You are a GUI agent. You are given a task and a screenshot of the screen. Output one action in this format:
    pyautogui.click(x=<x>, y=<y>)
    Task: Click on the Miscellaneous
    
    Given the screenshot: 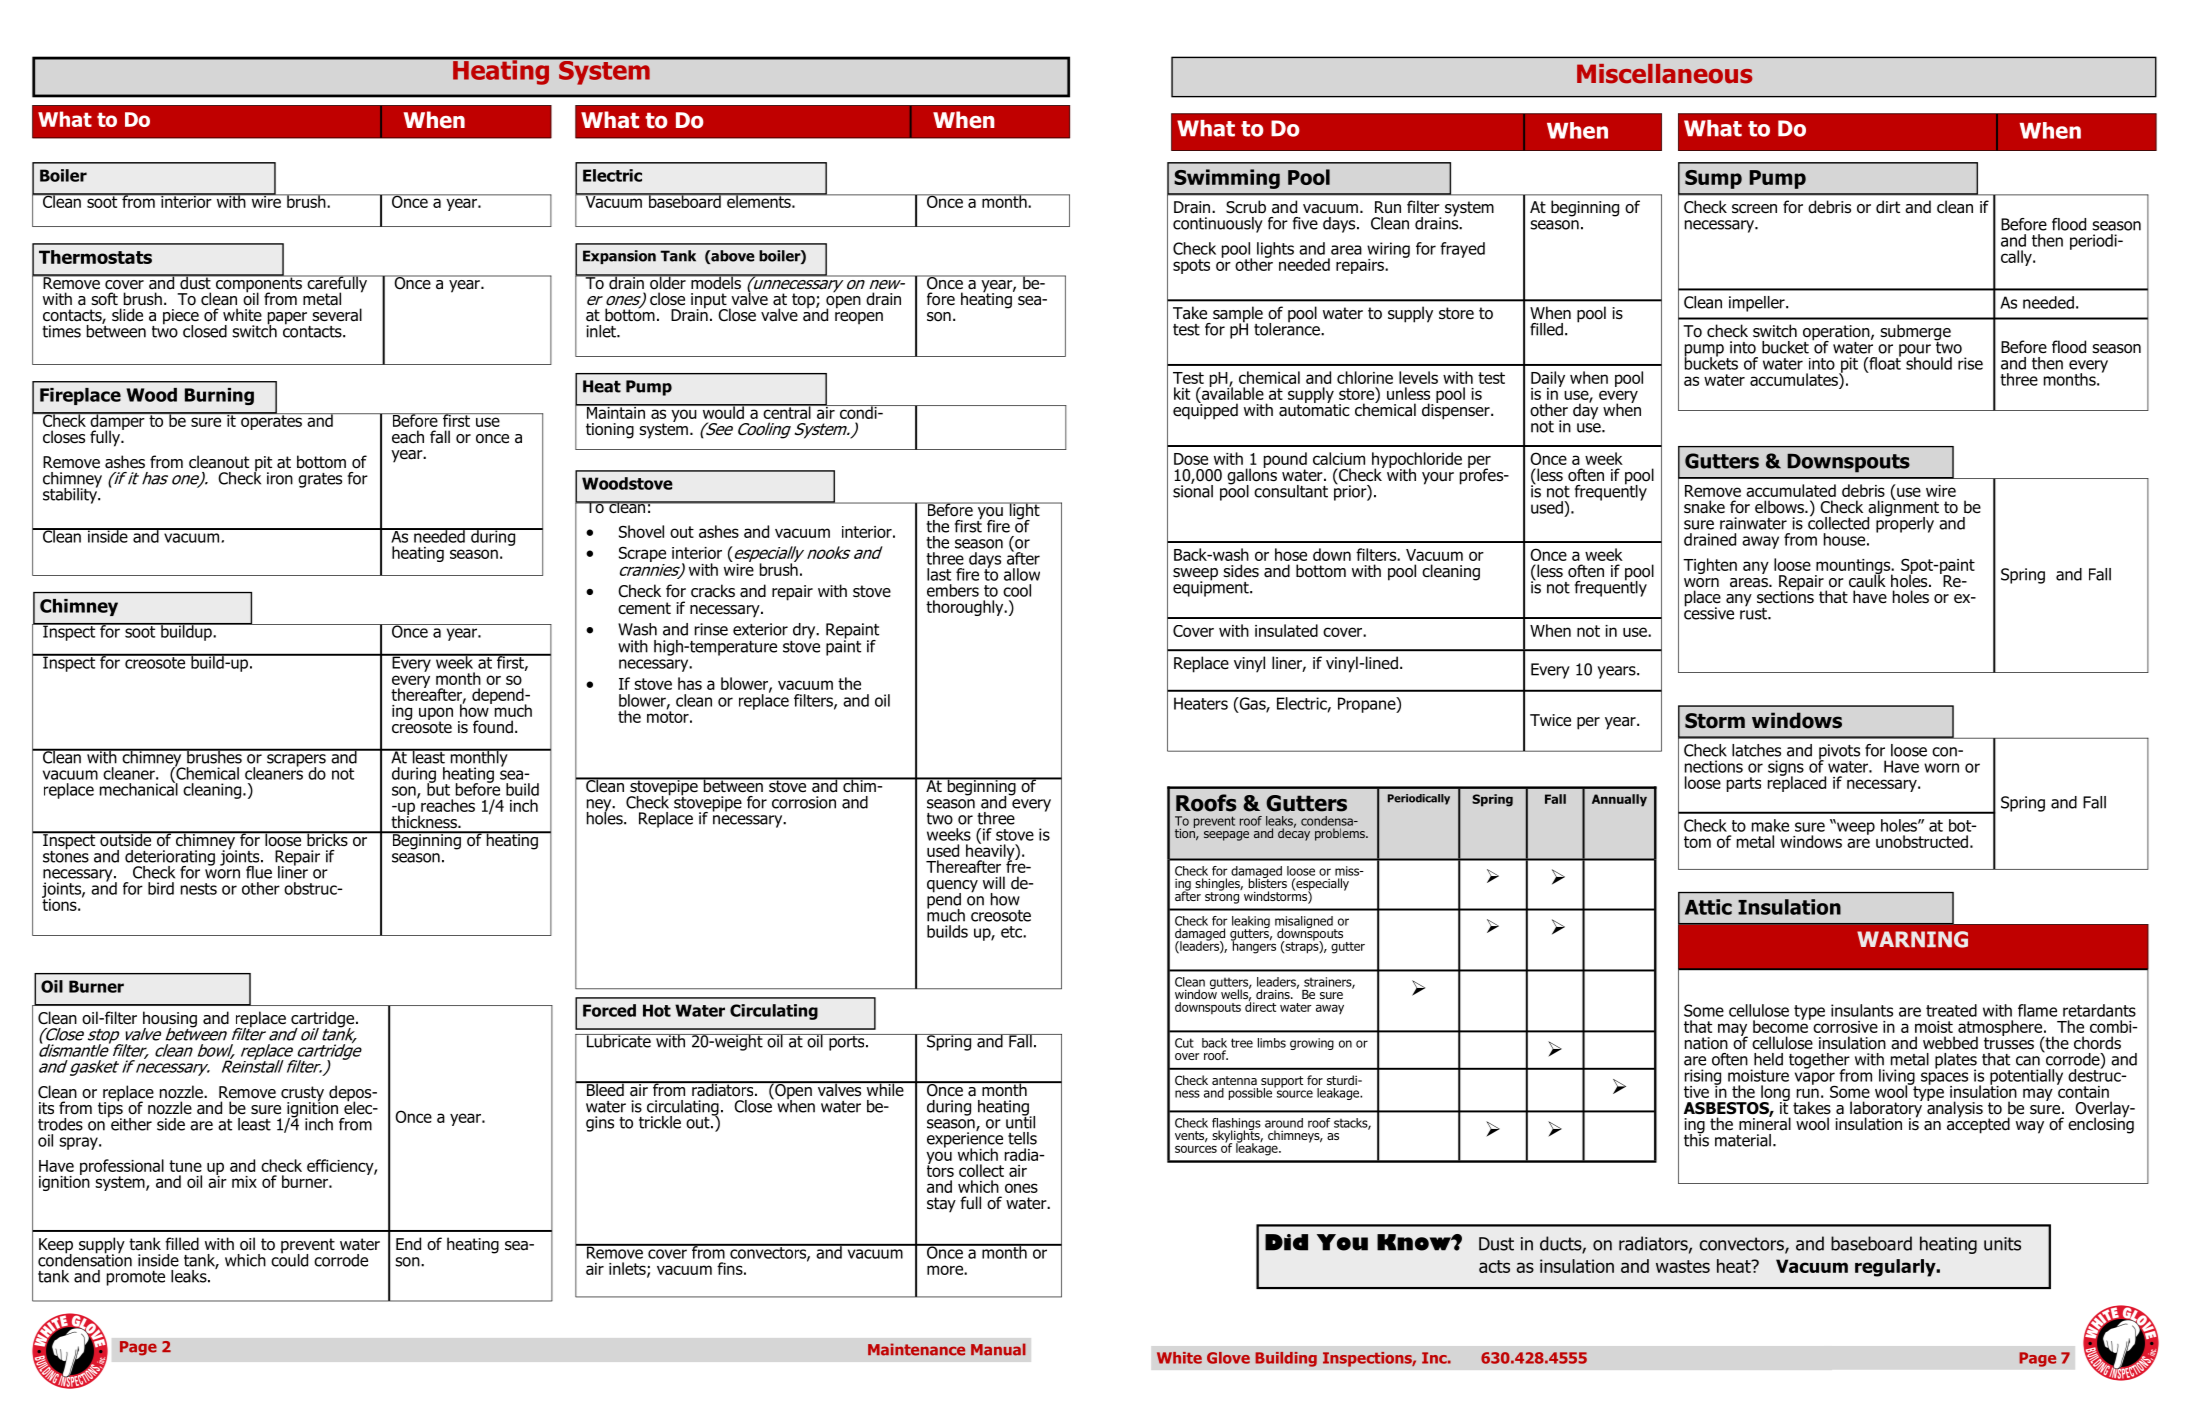 What is the action you would take?
    pyautogui.click(x=1664, y=74)
